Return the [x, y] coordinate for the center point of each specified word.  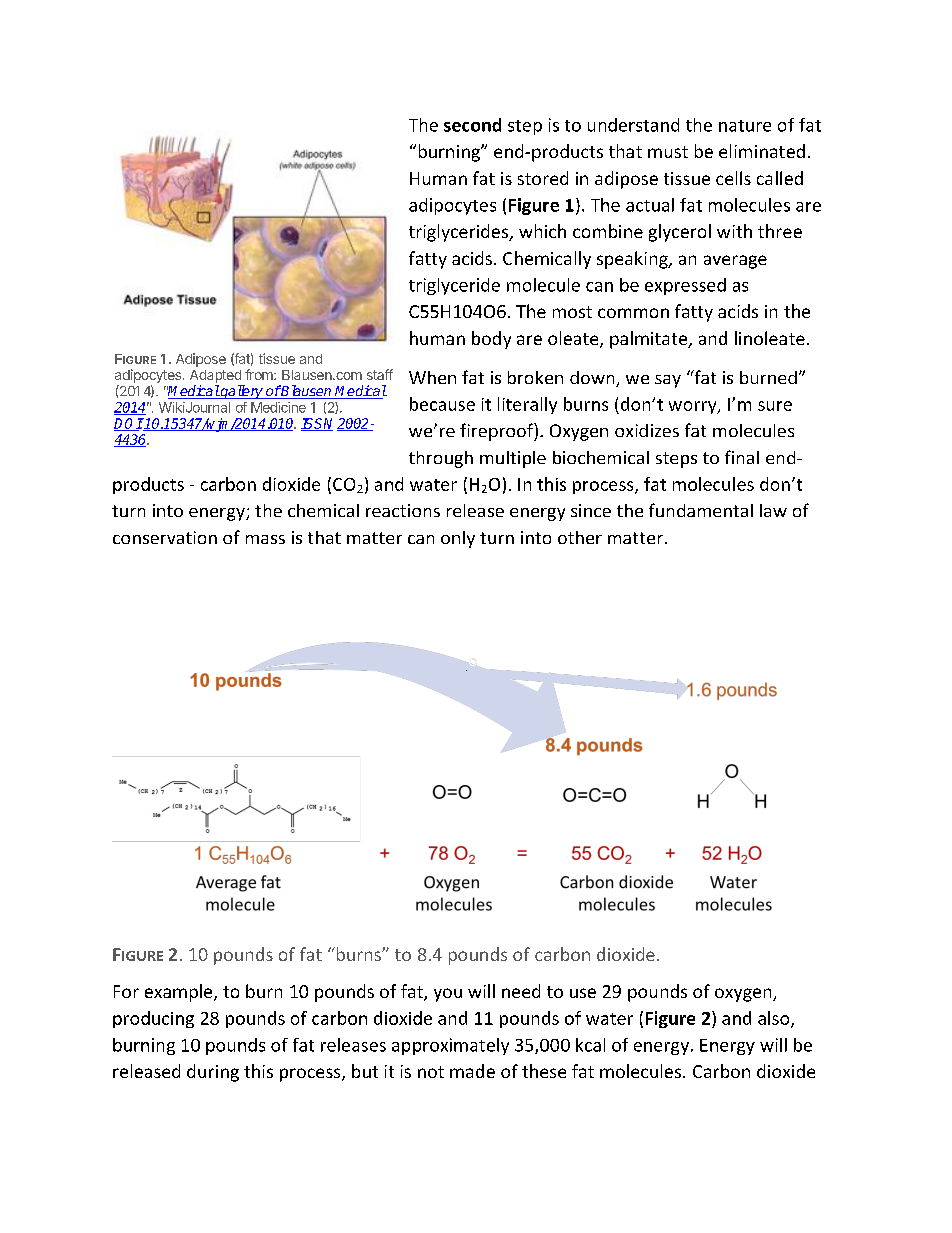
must [668, 152]
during [213, 1073]
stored [543, 178]
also [775, 1019]
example [180, 993]
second [472, 125]
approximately [450, 1046]
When [432, 377]
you [448, 995]
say [668, 381]
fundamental [701, 510]
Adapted [215, 376]
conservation [165, 537]
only [458, 539]
